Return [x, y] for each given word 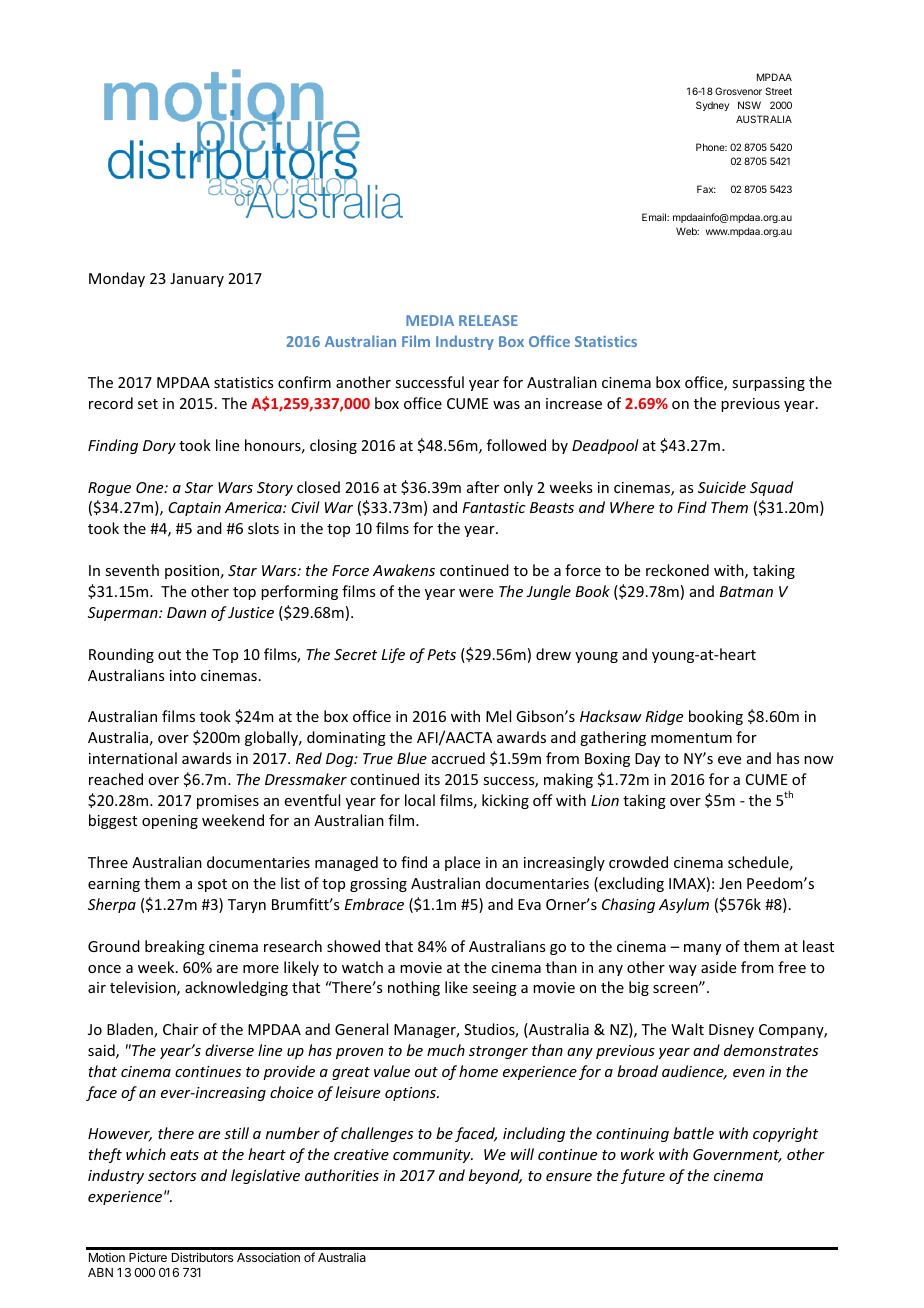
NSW [749, 105]
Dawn [186, 612]
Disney [731, 1031]
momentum [691, 738]
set [148, 404]
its [432, 779]
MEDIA [430, 320]
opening [170, 822]
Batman [746, 591]
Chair [180, 1029]
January [197, 280]
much [446, 1050]
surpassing [768, 384]
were [476, 593]
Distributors [202, 1257]
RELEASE [488, 320]
